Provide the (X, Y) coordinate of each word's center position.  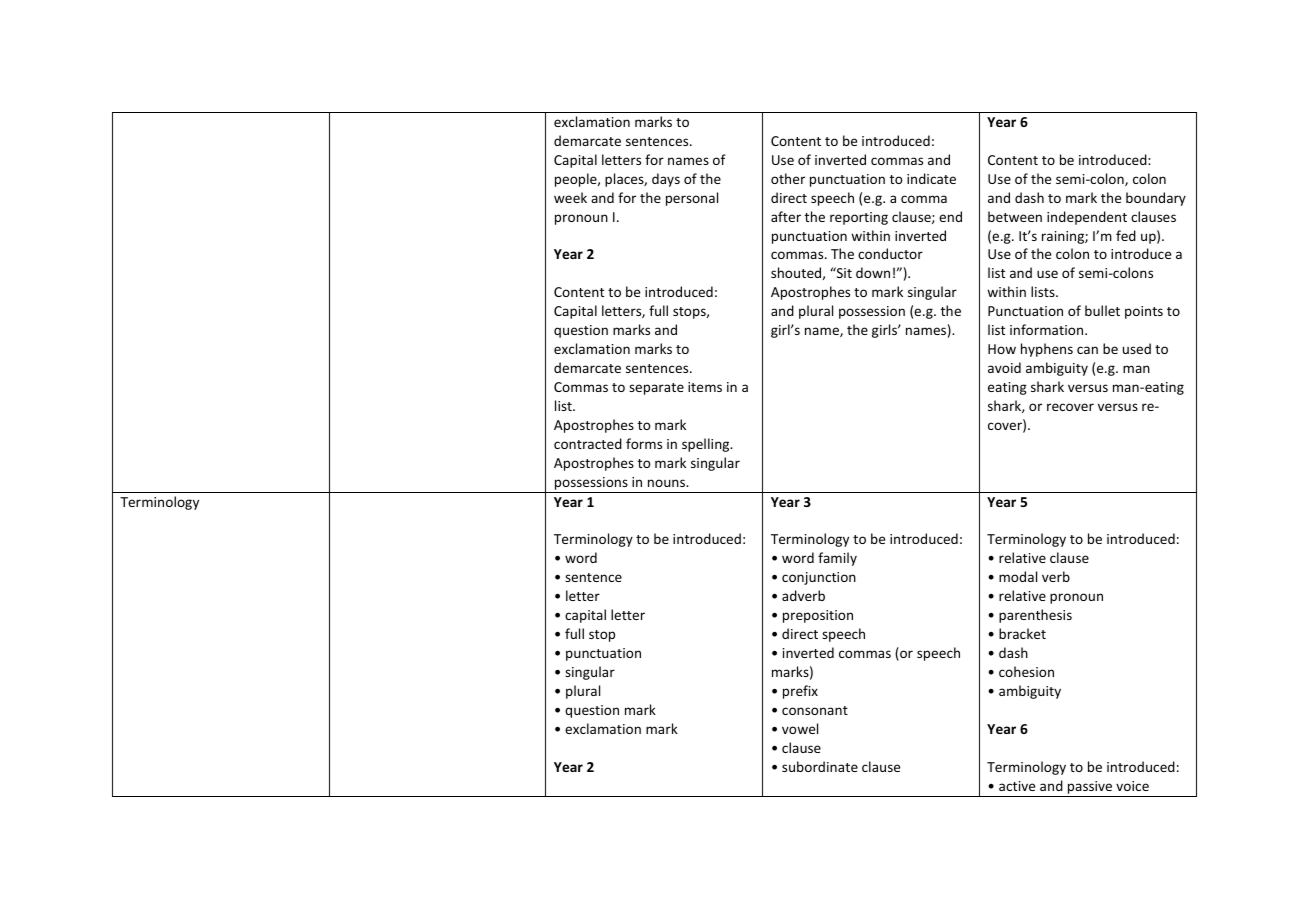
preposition (818, 616)
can (1087, 350)
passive (1090, 789)
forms (644, 443)
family (837, 559)
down (873, 272)
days (666, 180)
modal (1018, 576)
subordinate (820, 766)
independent (1087, 218)
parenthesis (1035, 616)
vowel (800, 728)
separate (656, 389)
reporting (859, 218)
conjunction (819, 578)
